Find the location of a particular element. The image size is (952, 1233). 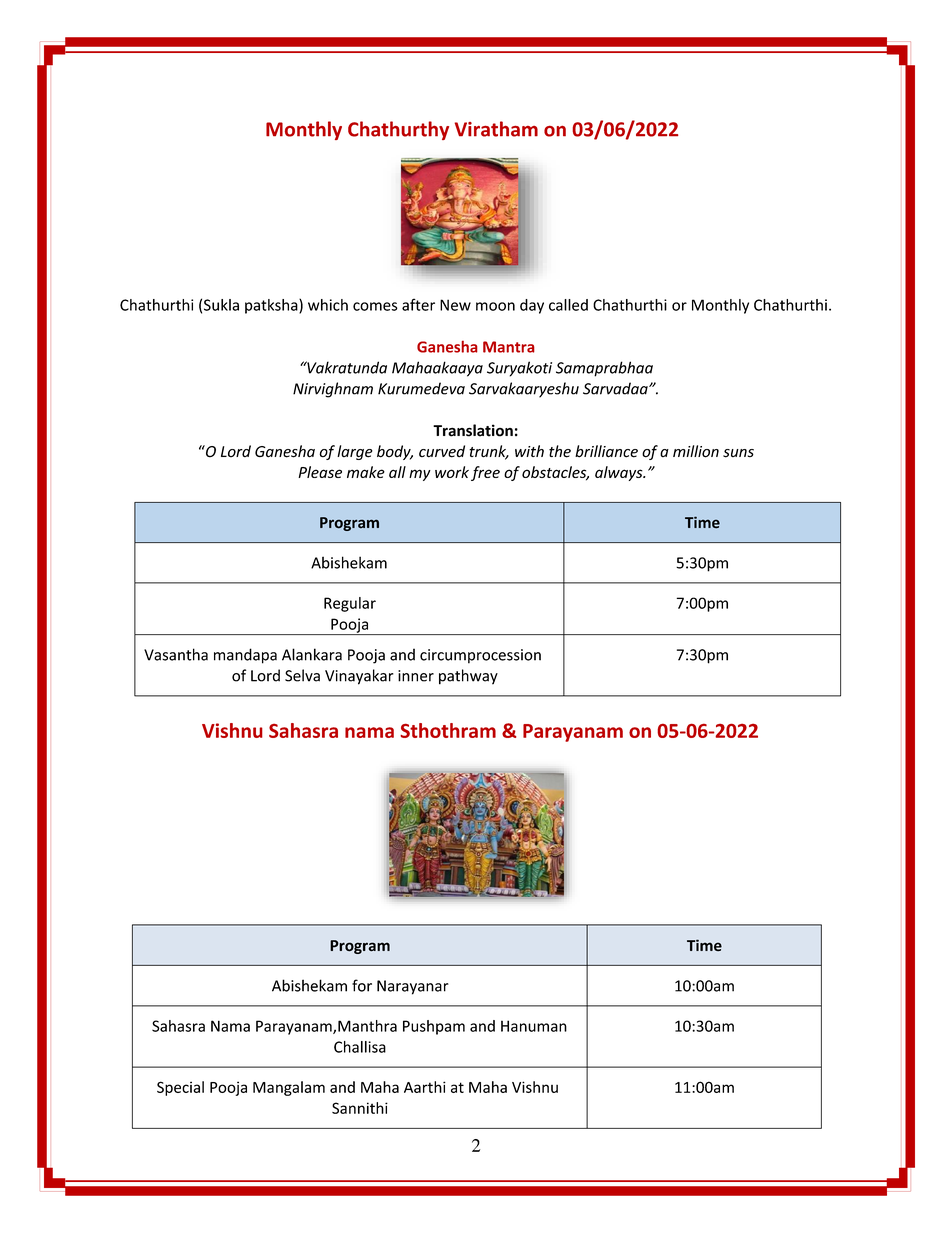

mandapa is located at coordinates (245, 656).
